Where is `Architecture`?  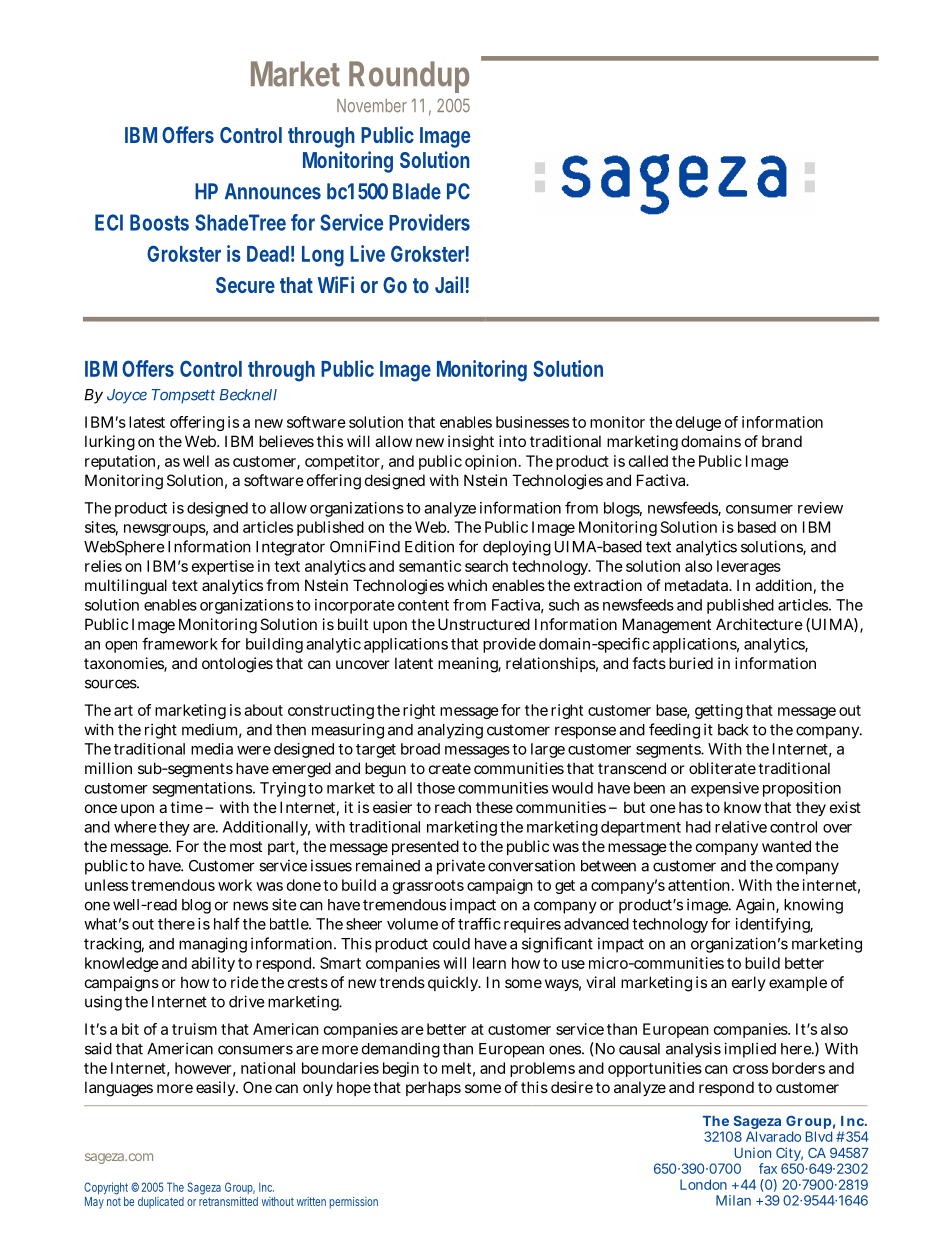
Architecture is located at coordinates (759, 624).
